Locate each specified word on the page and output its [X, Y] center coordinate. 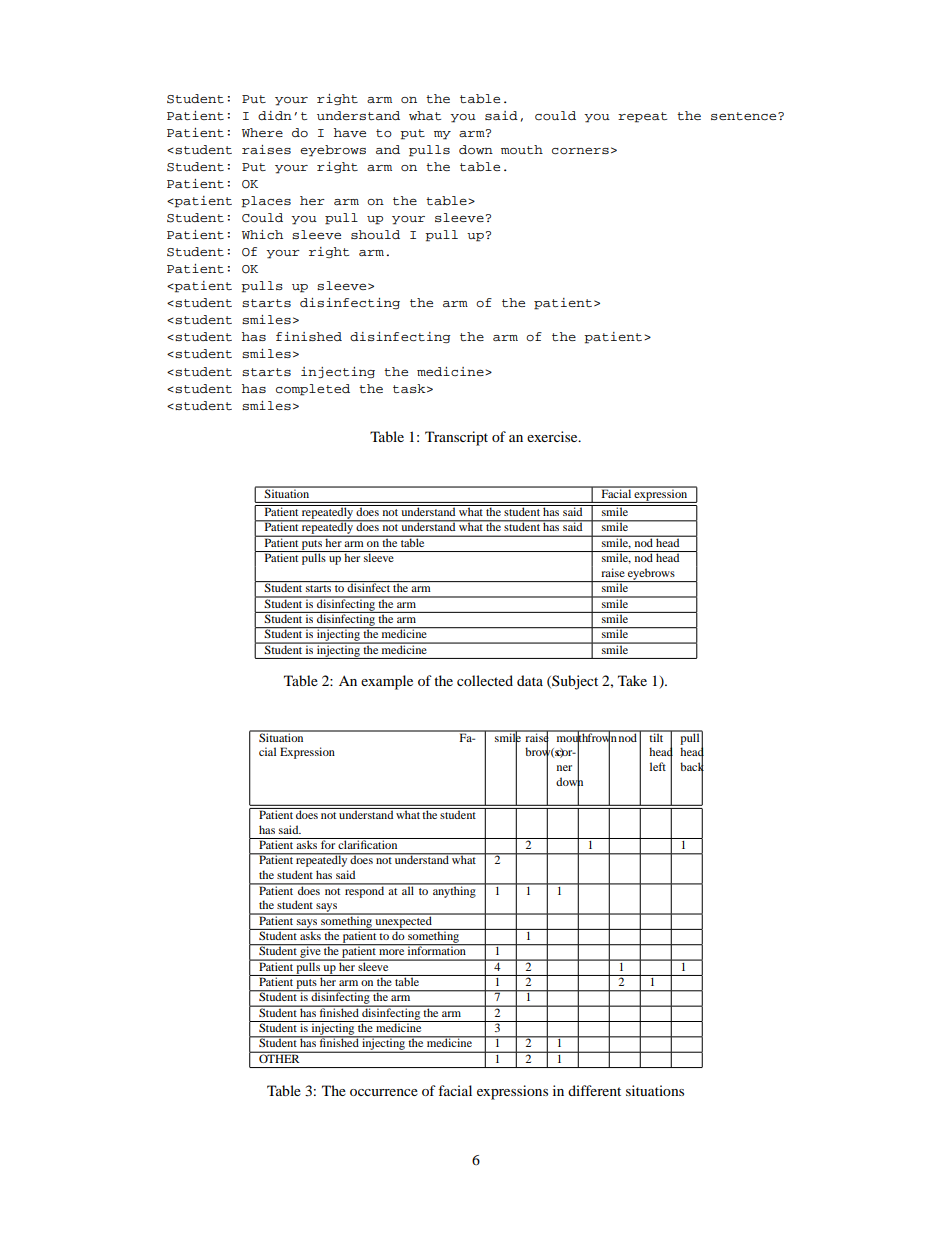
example [387, 682]
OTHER [279, 1057]
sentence [745, 116]
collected [485, 680]
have [350, 132]
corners [580, 151]
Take [632, 680]
